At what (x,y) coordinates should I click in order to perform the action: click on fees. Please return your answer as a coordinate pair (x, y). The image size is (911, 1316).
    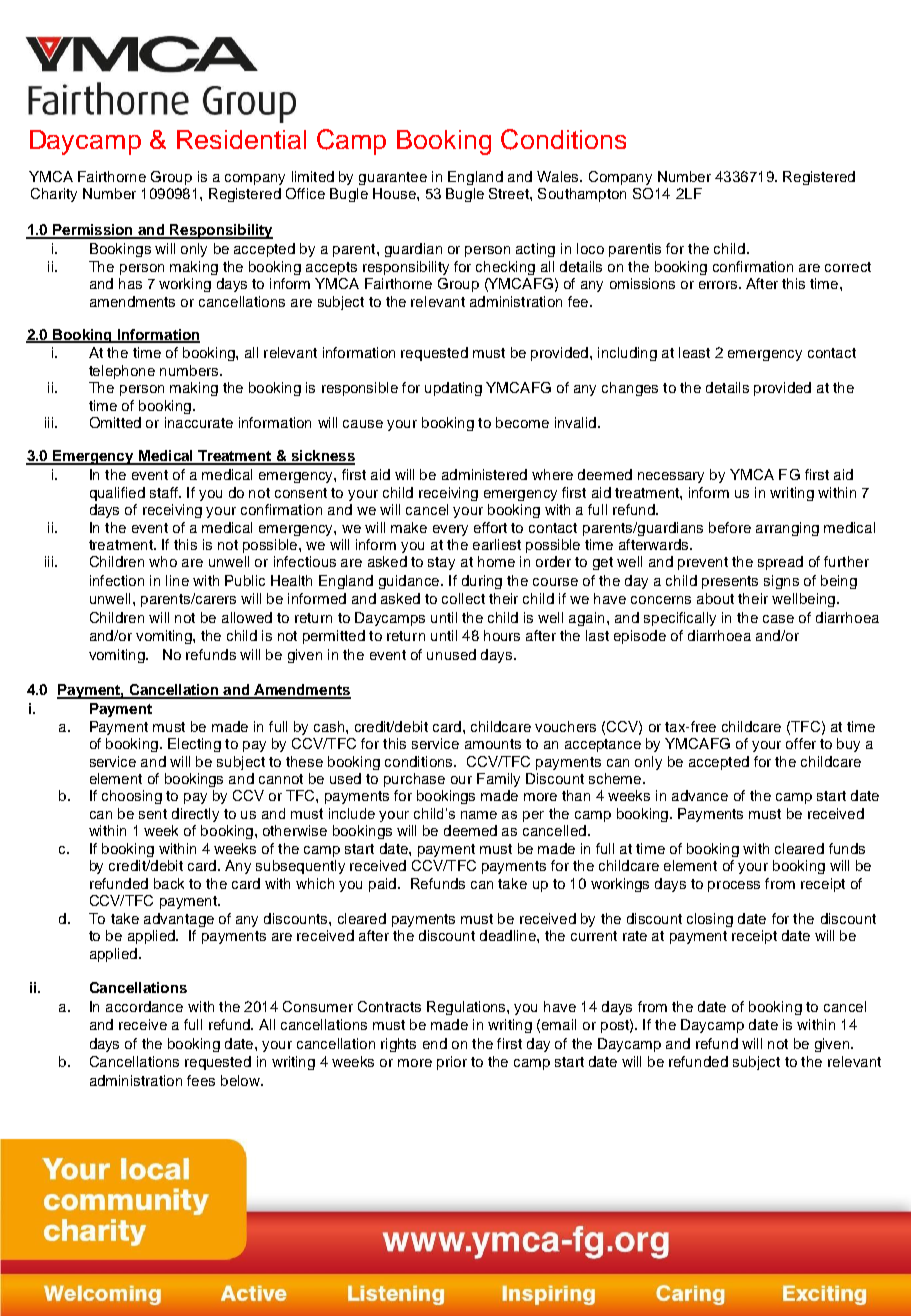
    Looking at the image, I should click on (201, 1080).
